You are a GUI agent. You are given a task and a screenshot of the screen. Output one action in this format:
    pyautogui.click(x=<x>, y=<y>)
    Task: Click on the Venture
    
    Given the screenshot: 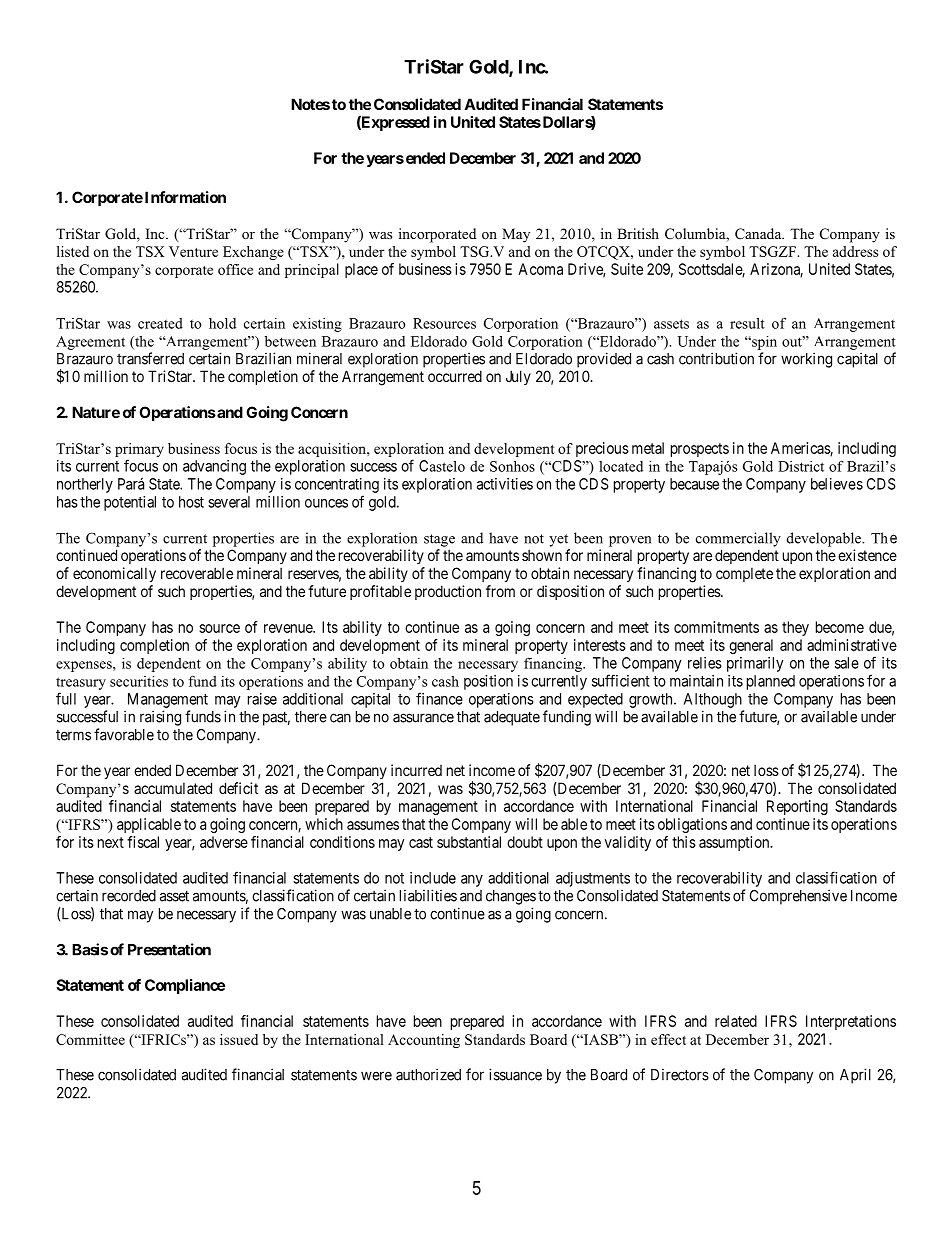 What is the action you would take?
    pyautogui.click(x=193, y=251)
